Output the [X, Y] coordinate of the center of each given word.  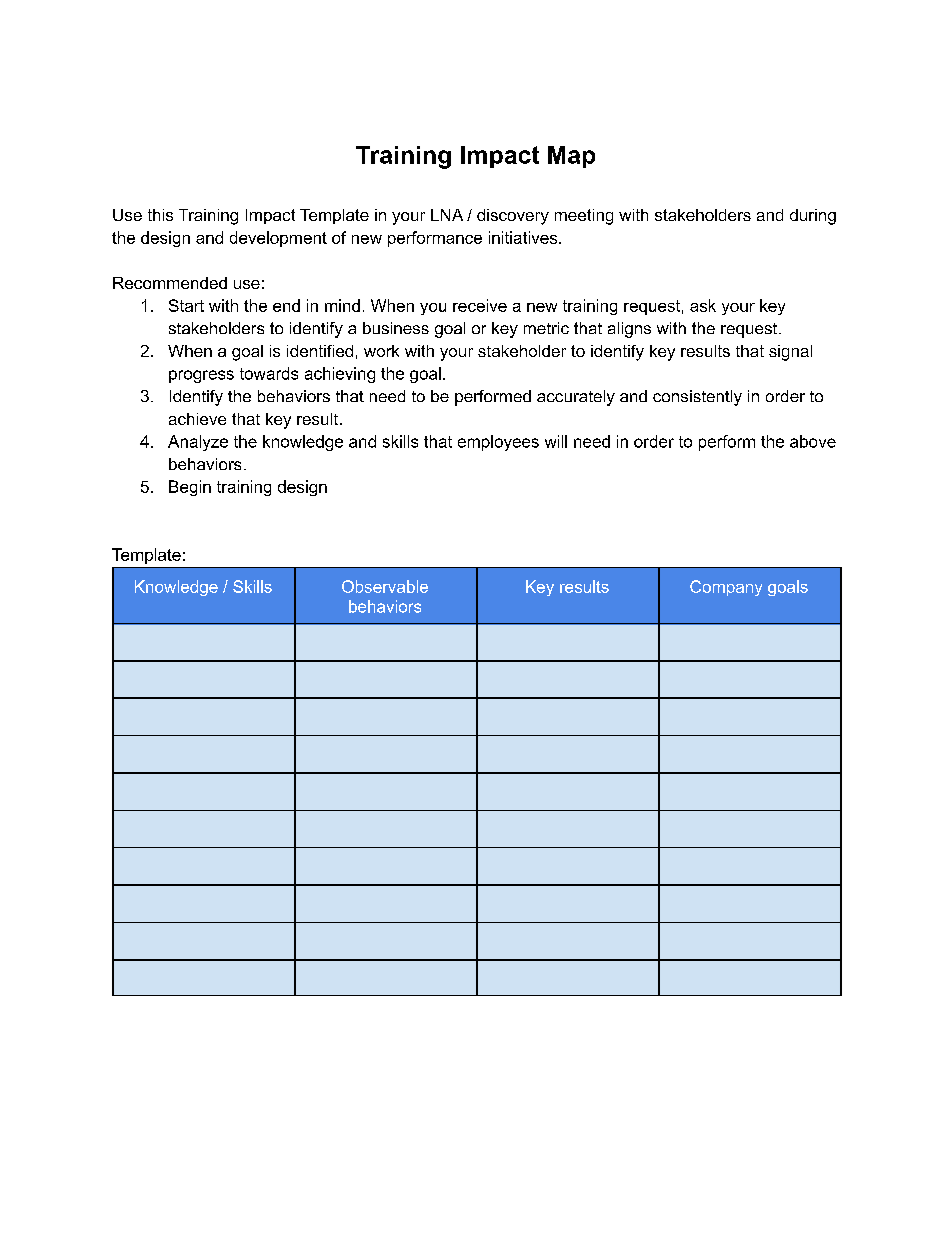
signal [790, 353]
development [278, 239]
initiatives [524, 237]
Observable [385, 586]
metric [546, 328]
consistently [697, 398]
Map [571, 157]
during [813, 217]
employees [498, 443]
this [160, 215]
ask [703, 305]
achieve [197, 419]
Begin [190, 488]
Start [186, 305]
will [556, 441]
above [813, 441]
